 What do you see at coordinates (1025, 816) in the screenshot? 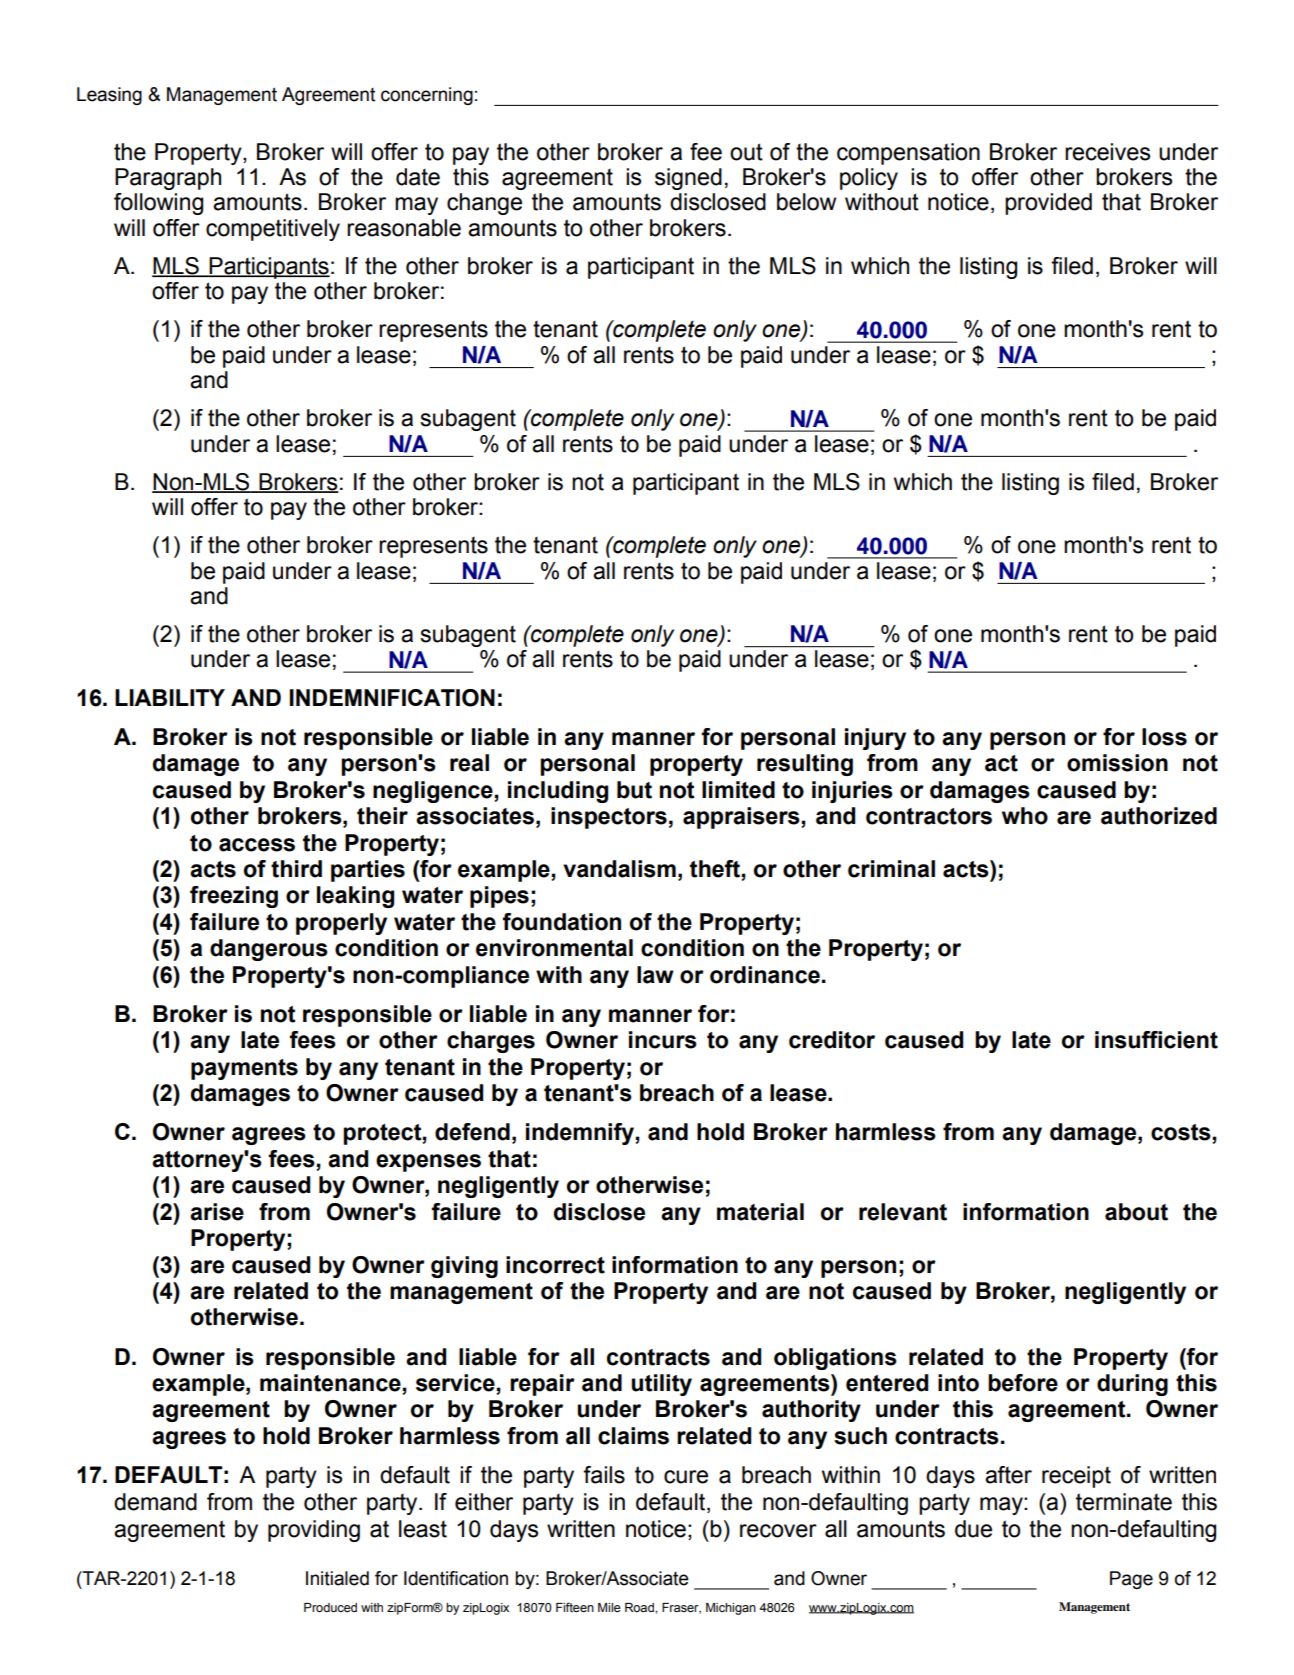
I see `who` at bounding box center [1025, 816].
